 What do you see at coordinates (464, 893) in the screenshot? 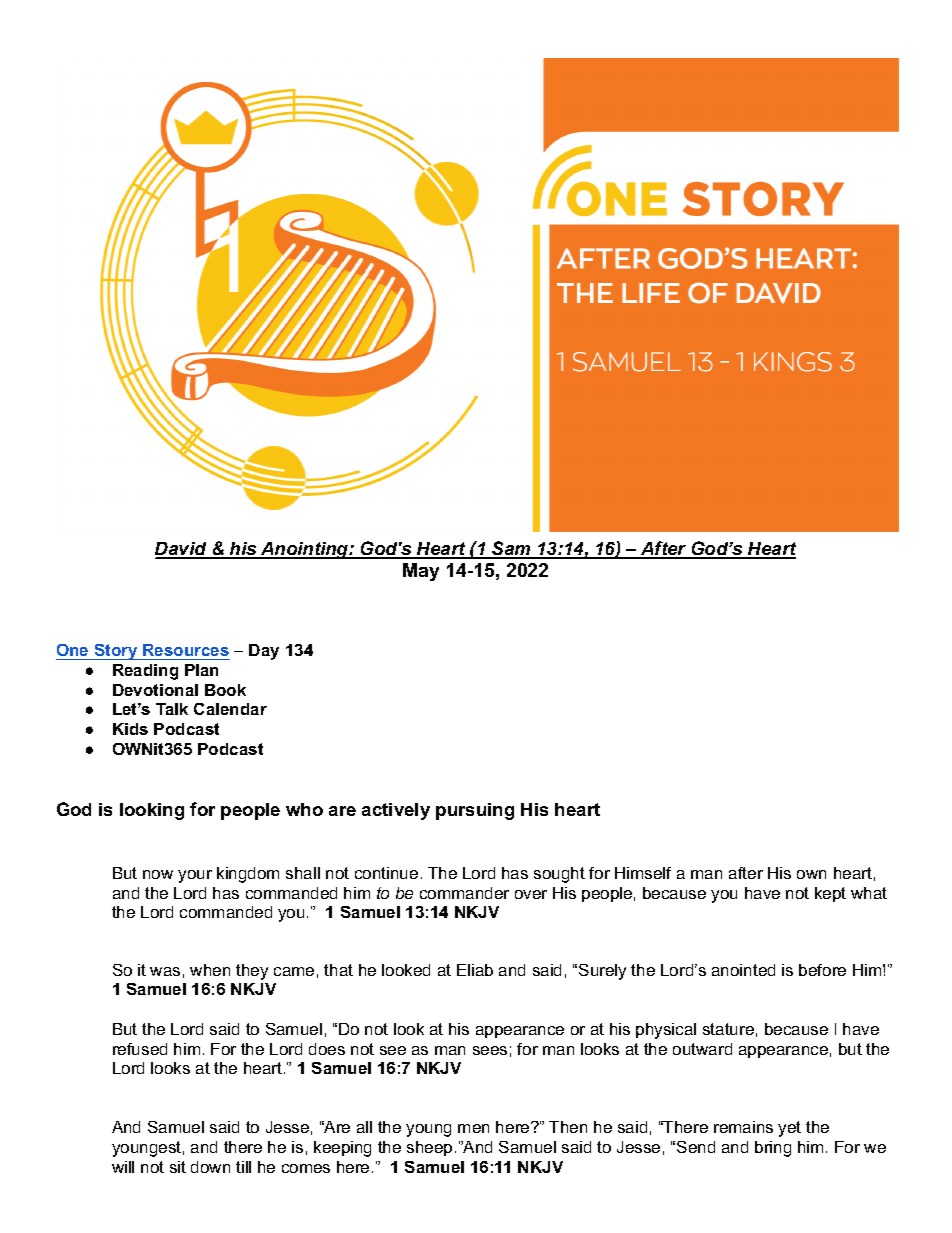
I see `commander` at bounding box center [464, 893].
